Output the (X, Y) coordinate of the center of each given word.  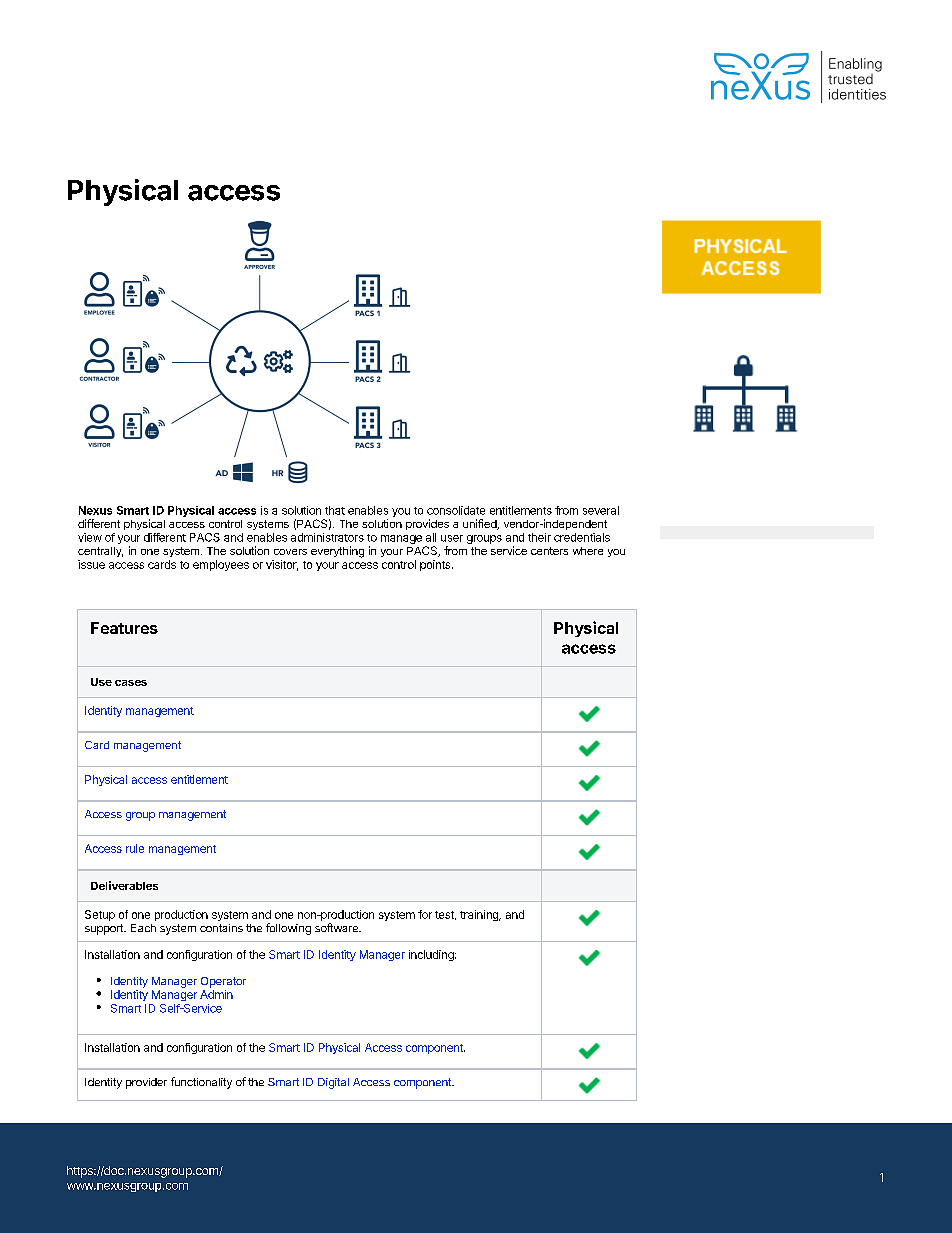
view (90, 537)
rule (135, 848)
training (480, 915)
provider (146, 1083)
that (335, 510)
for (425, 914)
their (539, 537)
